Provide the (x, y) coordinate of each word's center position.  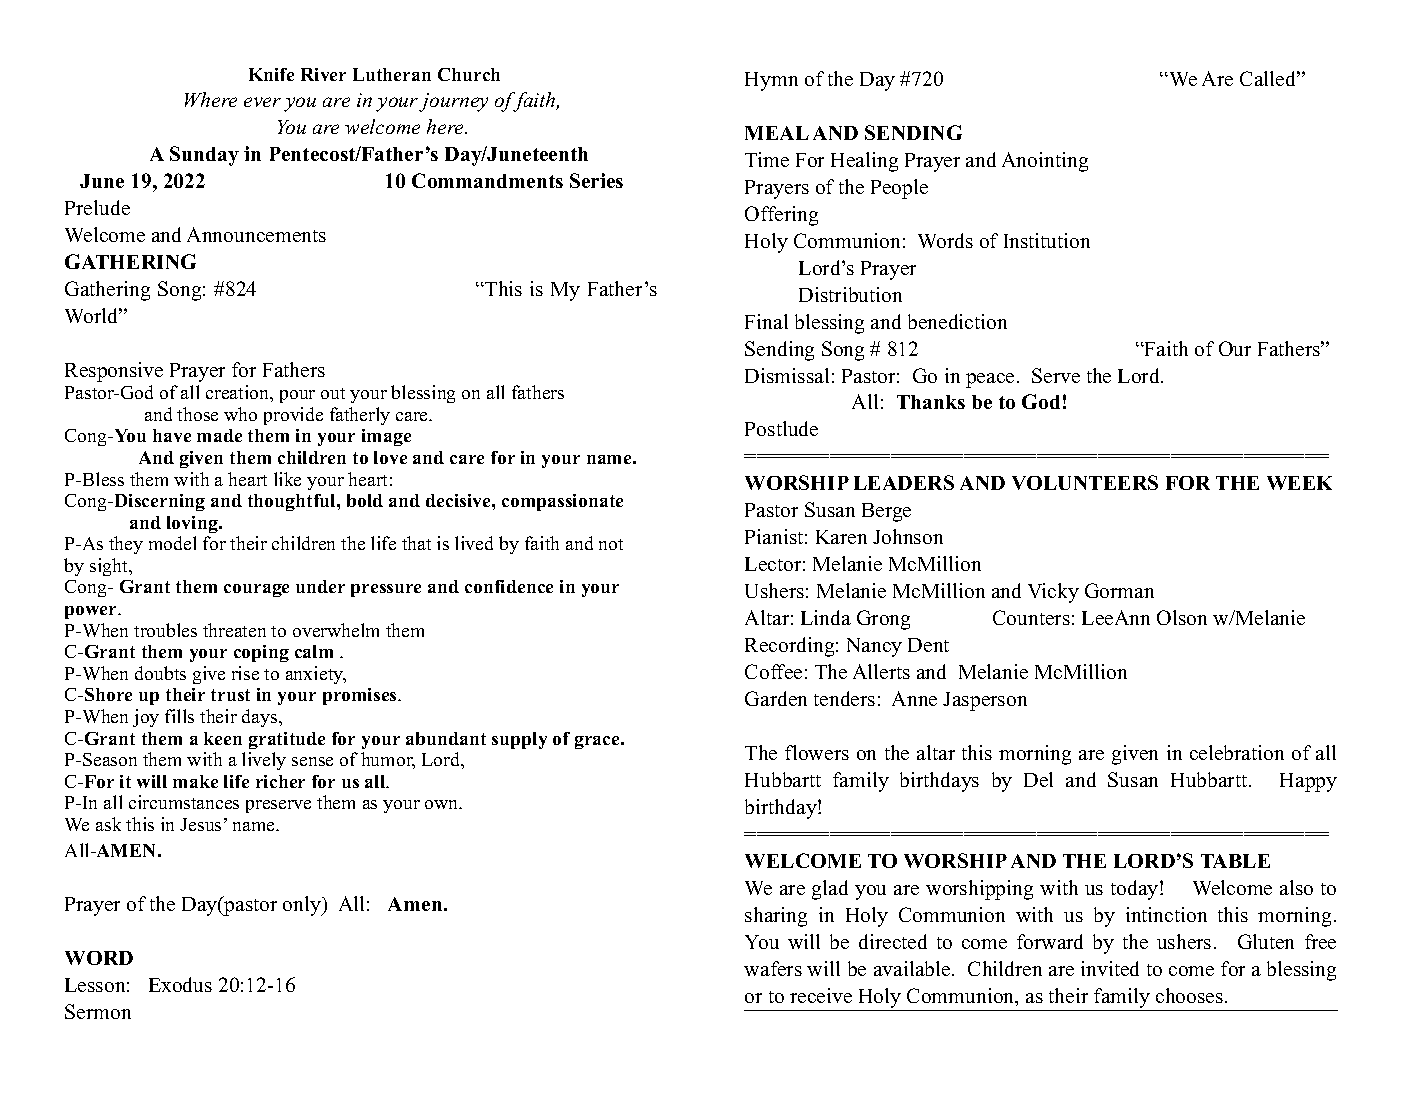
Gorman (1119, 590)
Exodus (180, 984)
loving (193, 524)
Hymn (771, 81)
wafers (773, 968)
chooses (1191, 995)
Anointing (1045, 162)
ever (262, 102)
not (611, 544)
